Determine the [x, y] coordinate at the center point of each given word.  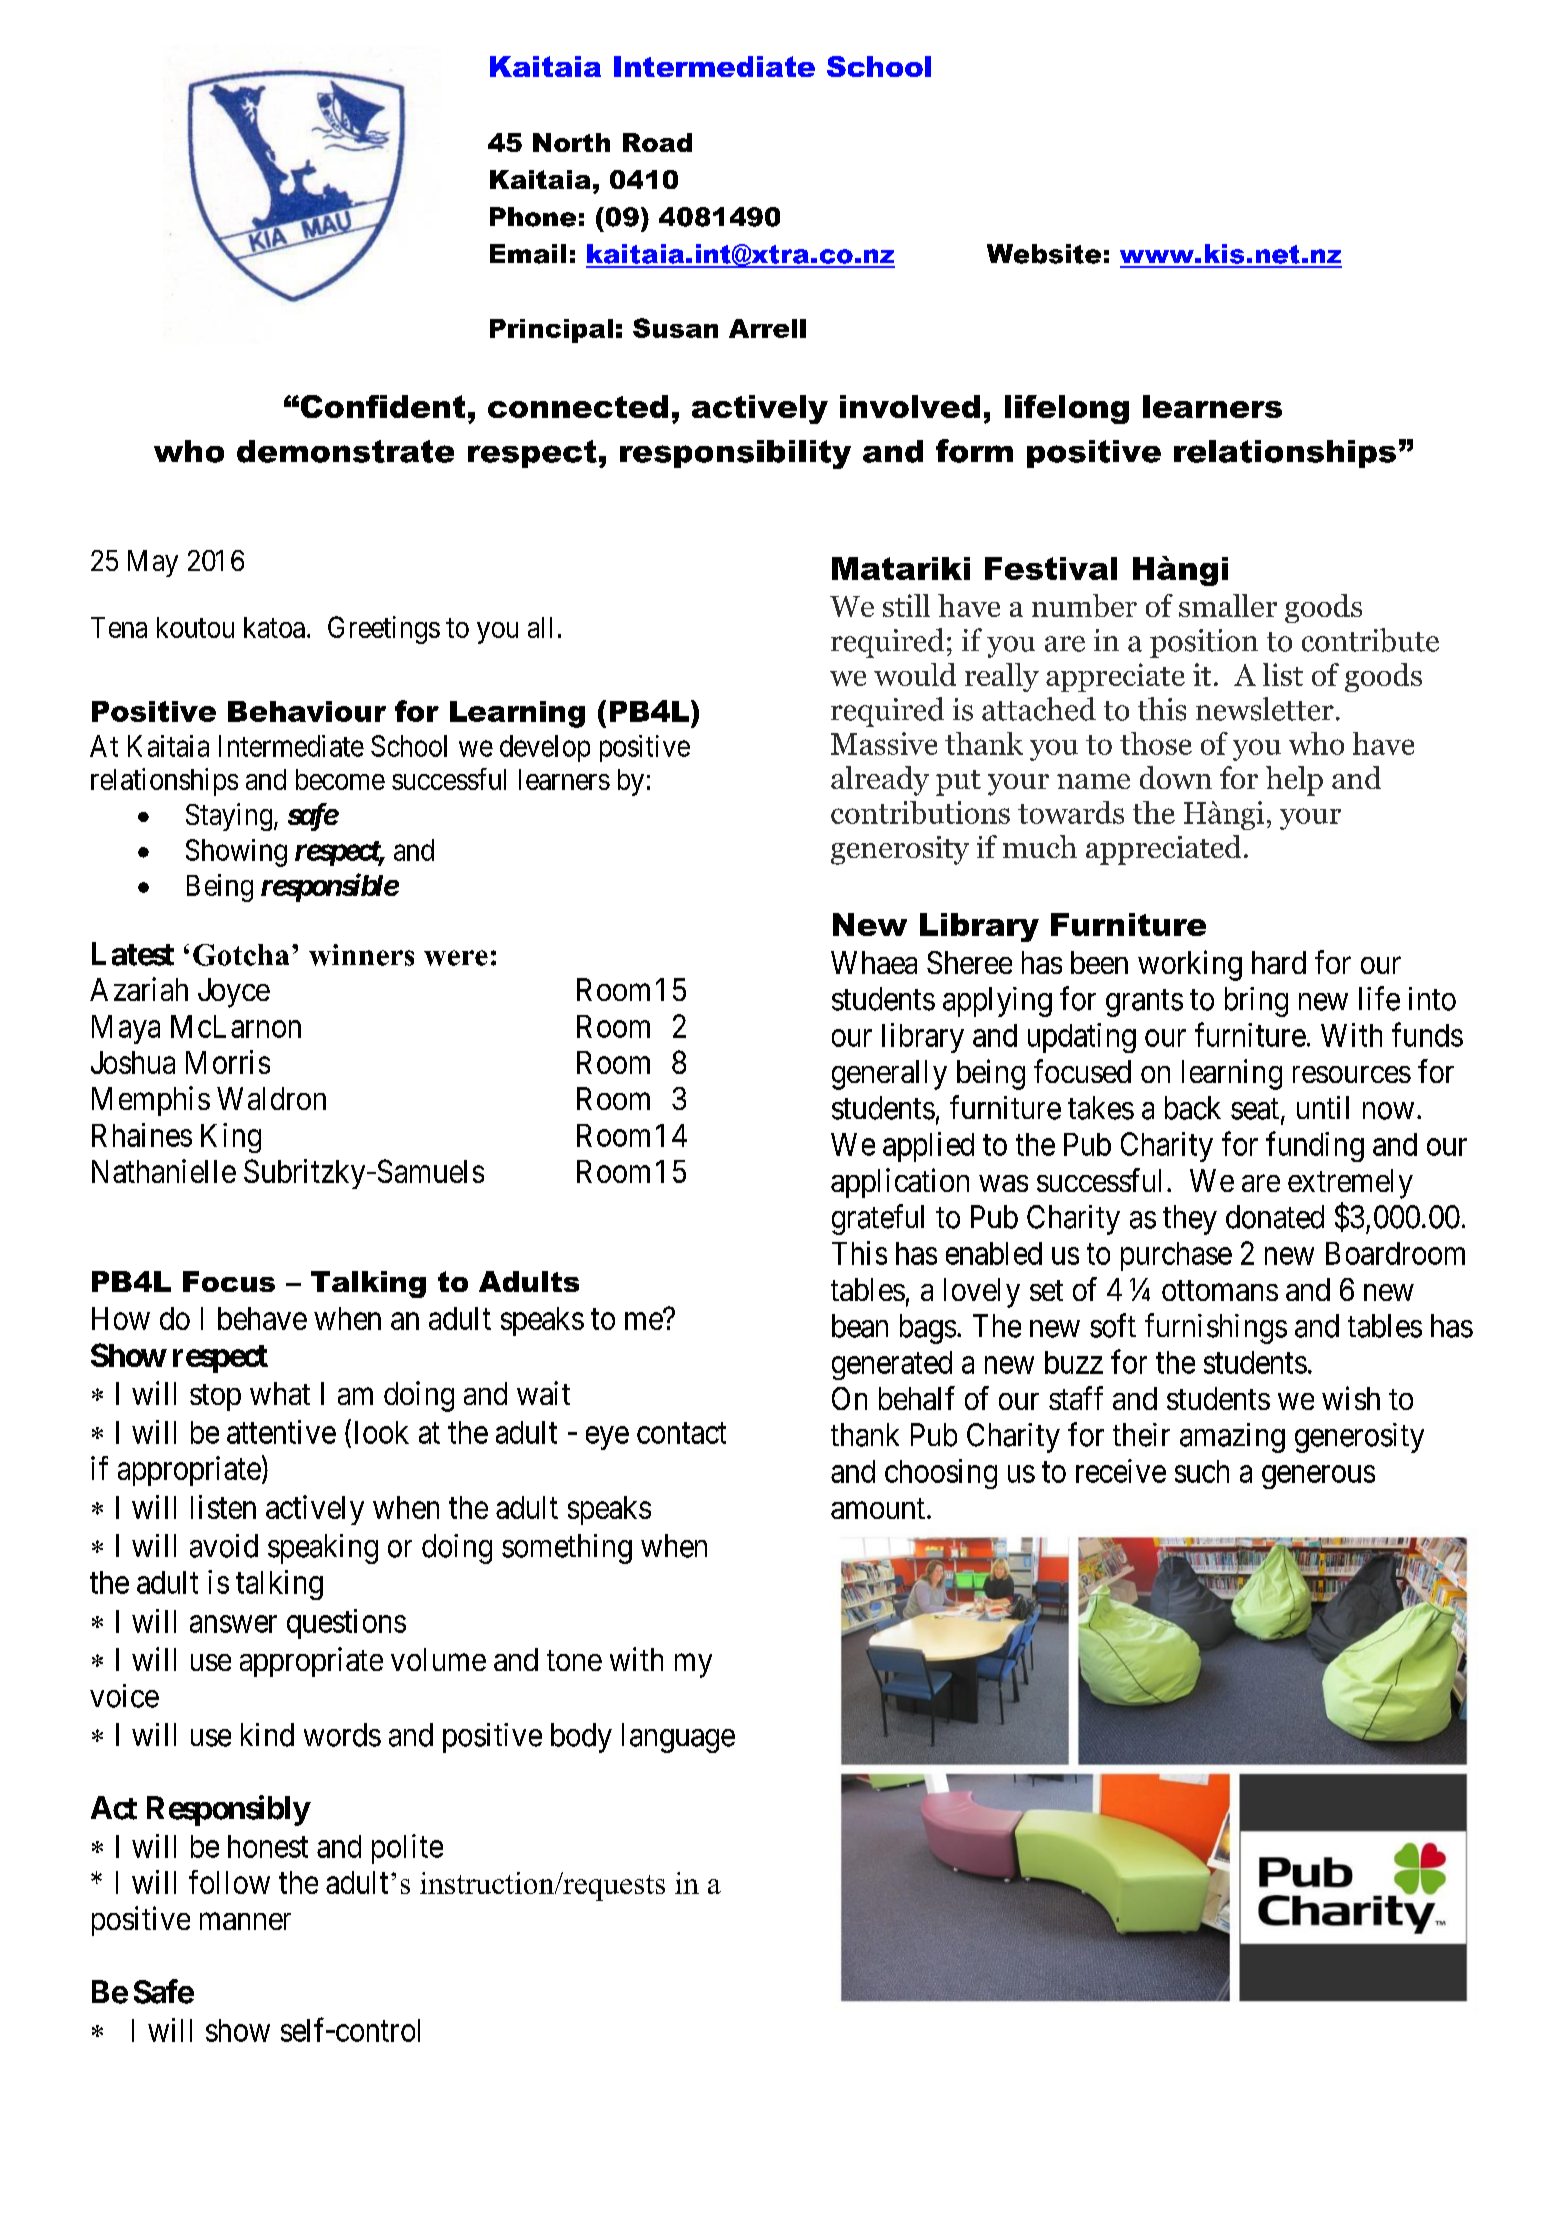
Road [657, 142]
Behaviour [307, 711]
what [280, 1393]
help [1294, 781]
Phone [533, 217]
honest [268, 1846]
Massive [884, 743]
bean [860, 1326]
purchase [1176, 1256]
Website [1044, 254]
